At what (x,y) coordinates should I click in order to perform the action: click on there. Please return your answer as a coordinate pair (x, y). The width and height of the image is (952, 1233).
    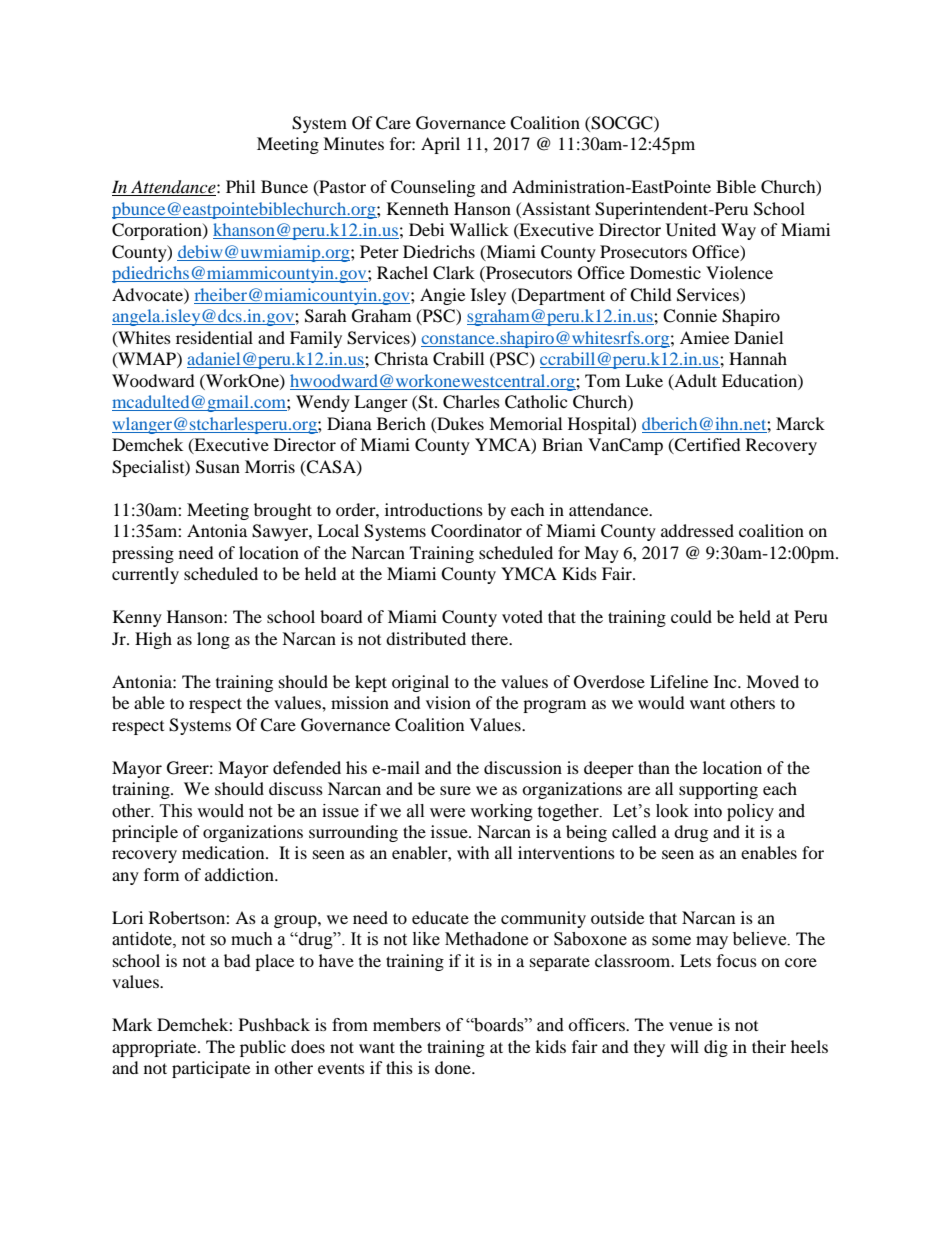
    Looking at the image, I should click on (491, 638).
